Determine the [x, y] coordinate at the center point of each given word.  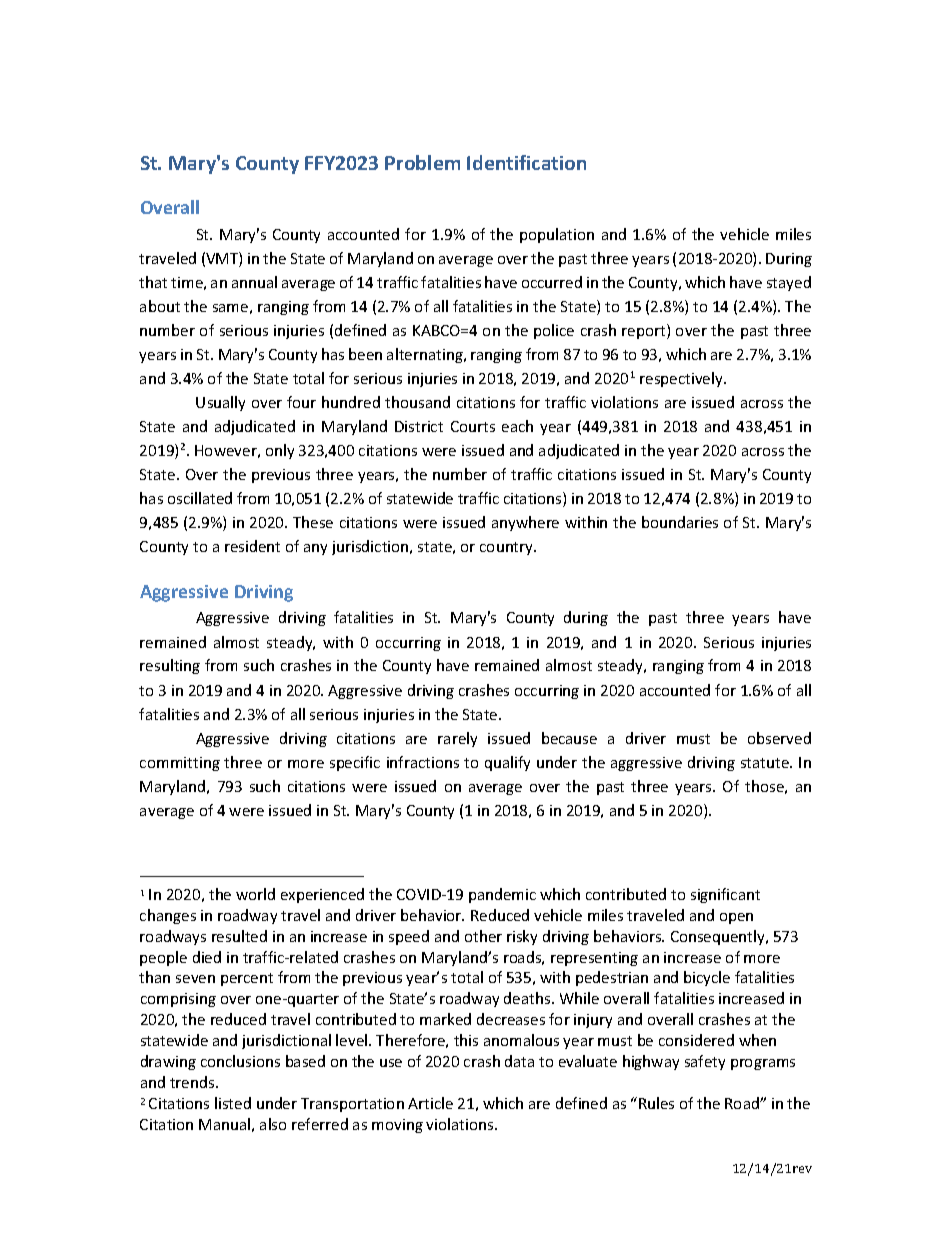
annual [254, 282]
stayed [789, 283]
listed [233, 1103]
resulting [170, 666]
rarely [457, 739]
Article [430, 1103]
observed [779, 738]
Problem [422, 162]
